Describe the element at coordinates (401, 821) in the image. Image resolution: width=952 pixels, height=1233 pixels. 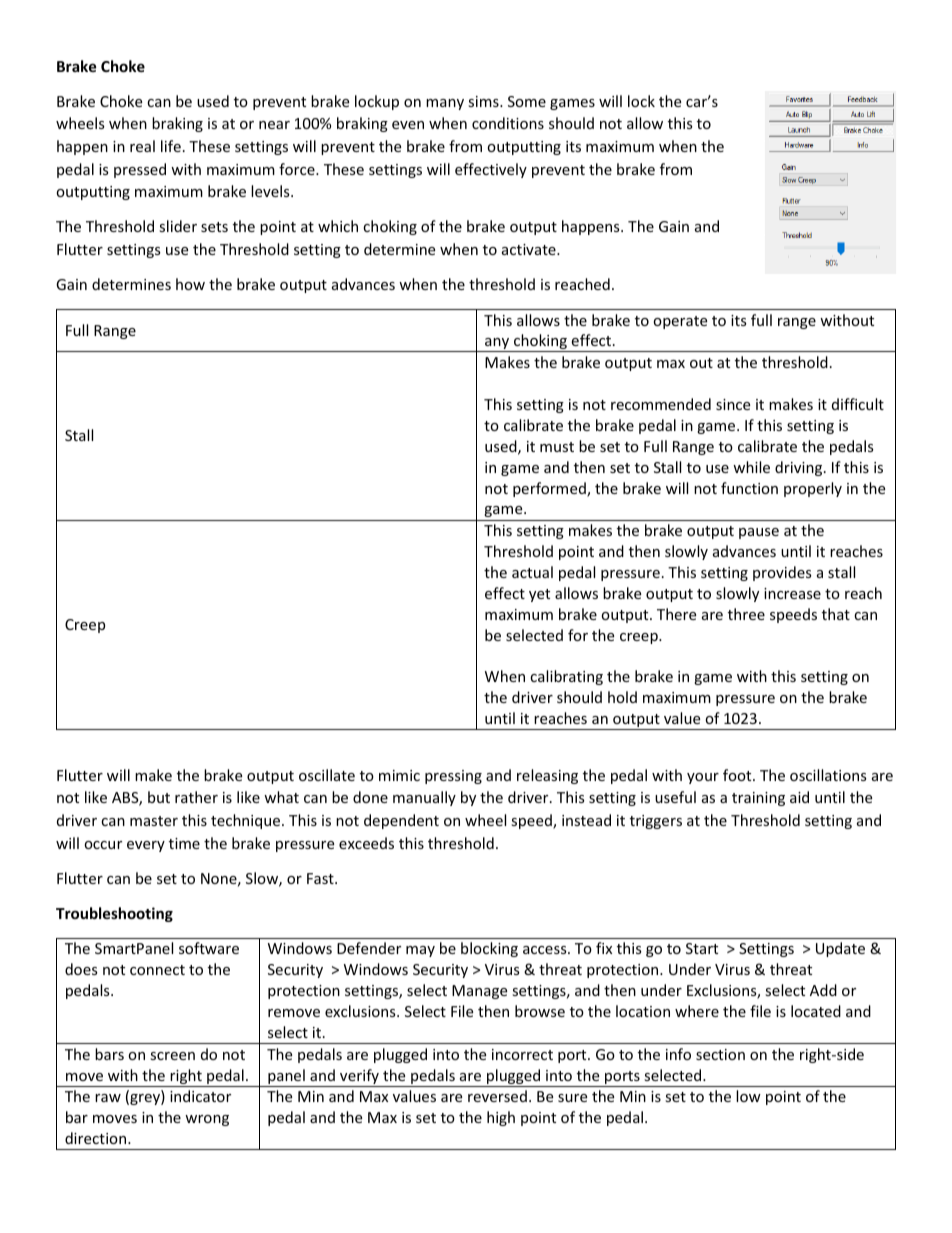
I see `dependent` at that location.
